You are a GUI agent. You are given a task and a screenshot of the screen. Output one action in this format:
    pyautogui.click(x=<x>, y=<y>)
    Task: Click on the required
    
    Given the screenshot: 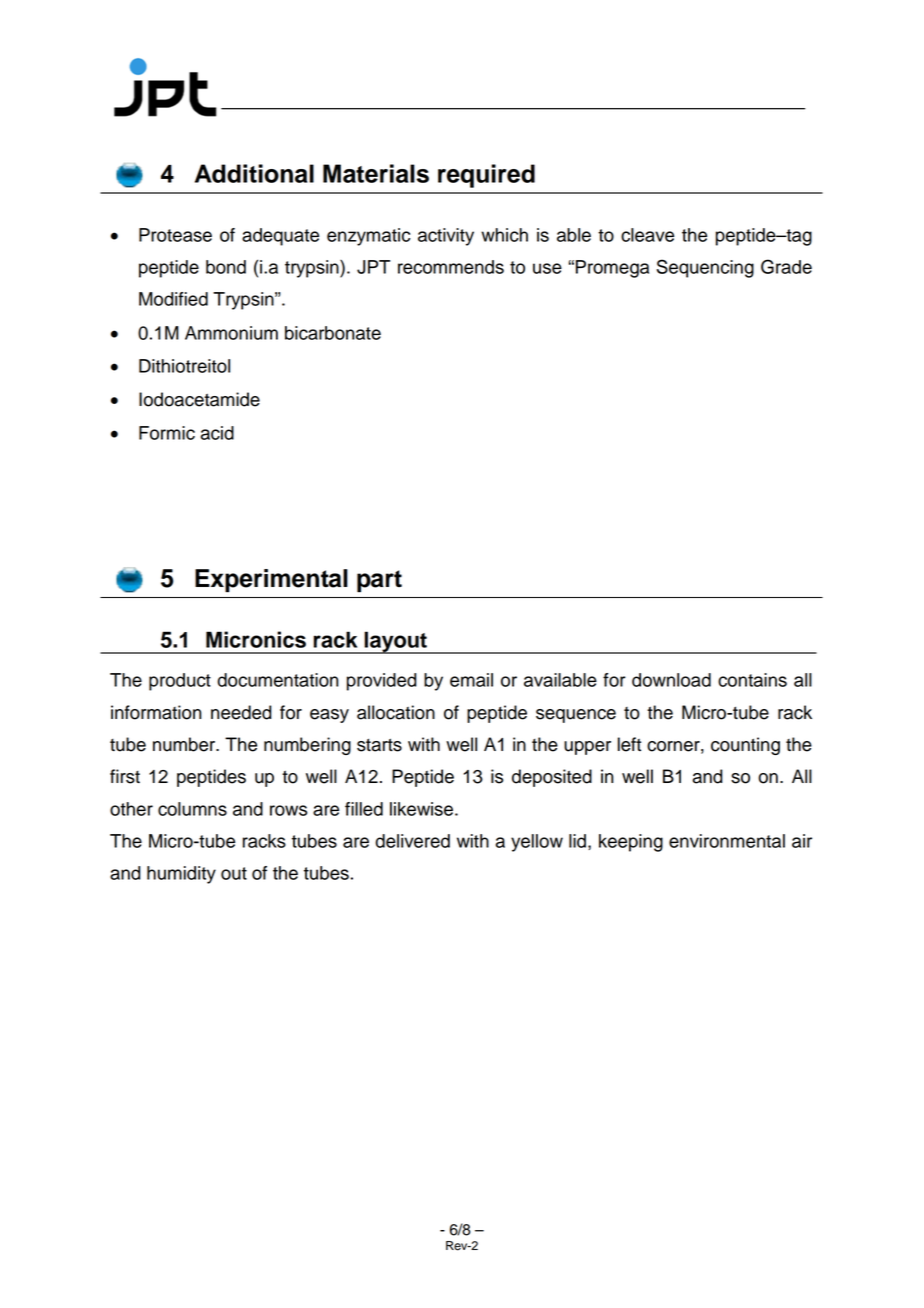 What is the action you would take?
    pyautogui.click(x=486, y=176)
